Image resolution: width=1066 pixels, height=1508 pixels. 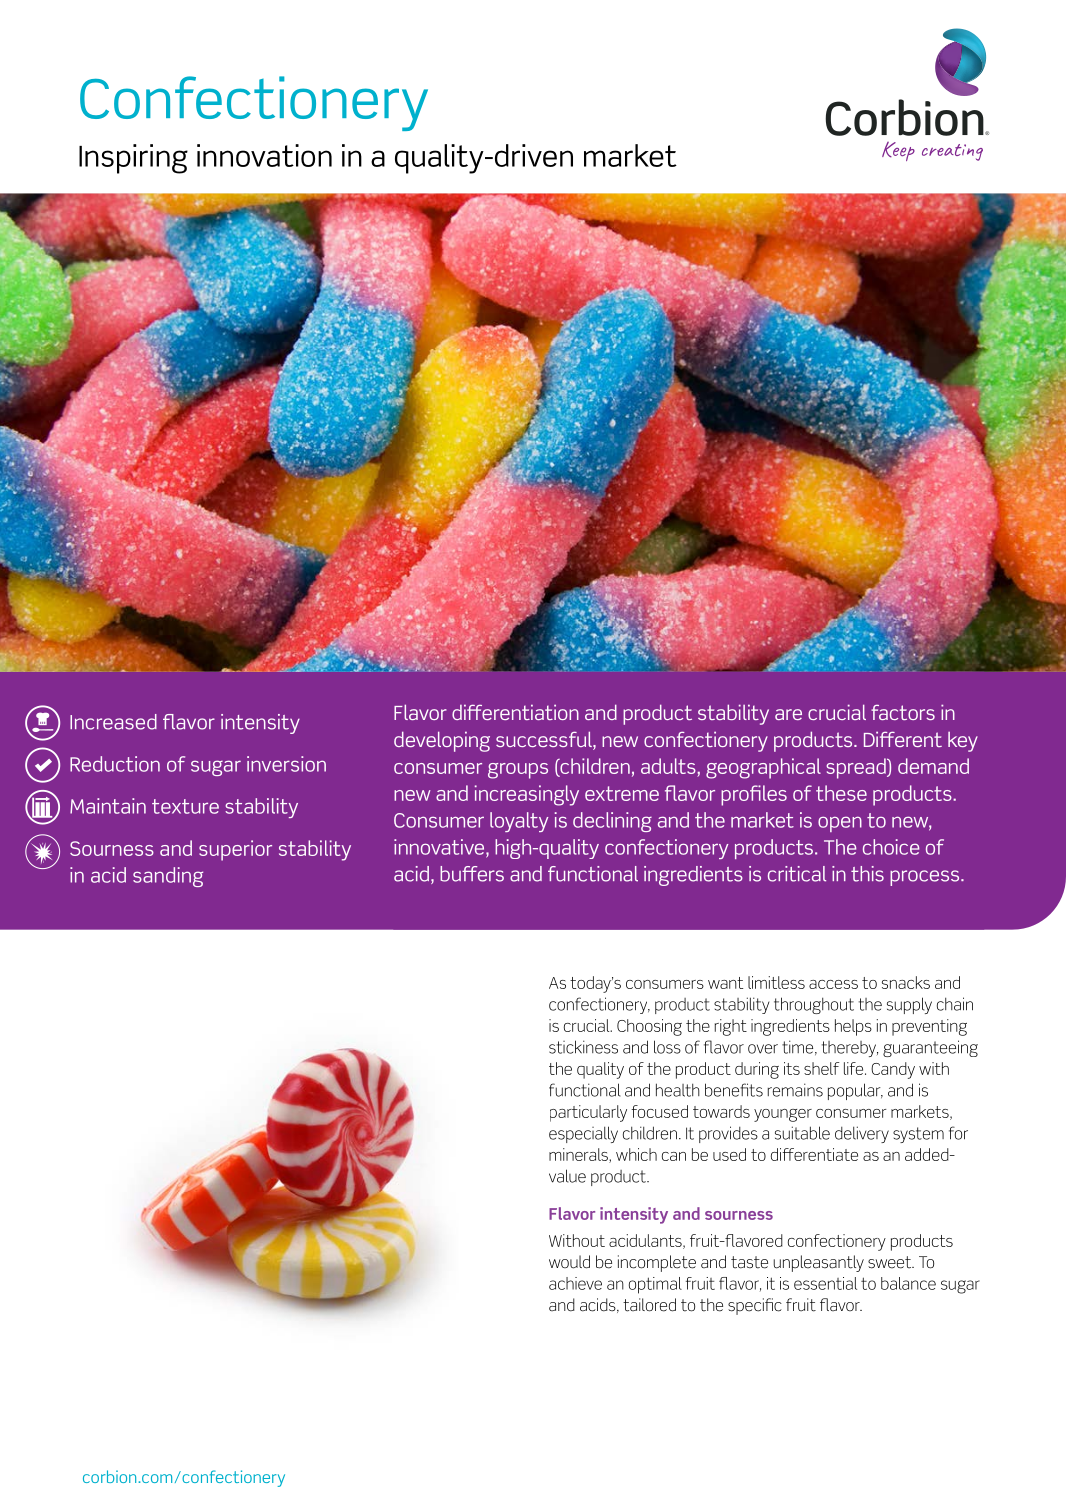 I want to click on are, so click(x=788, y=714).
